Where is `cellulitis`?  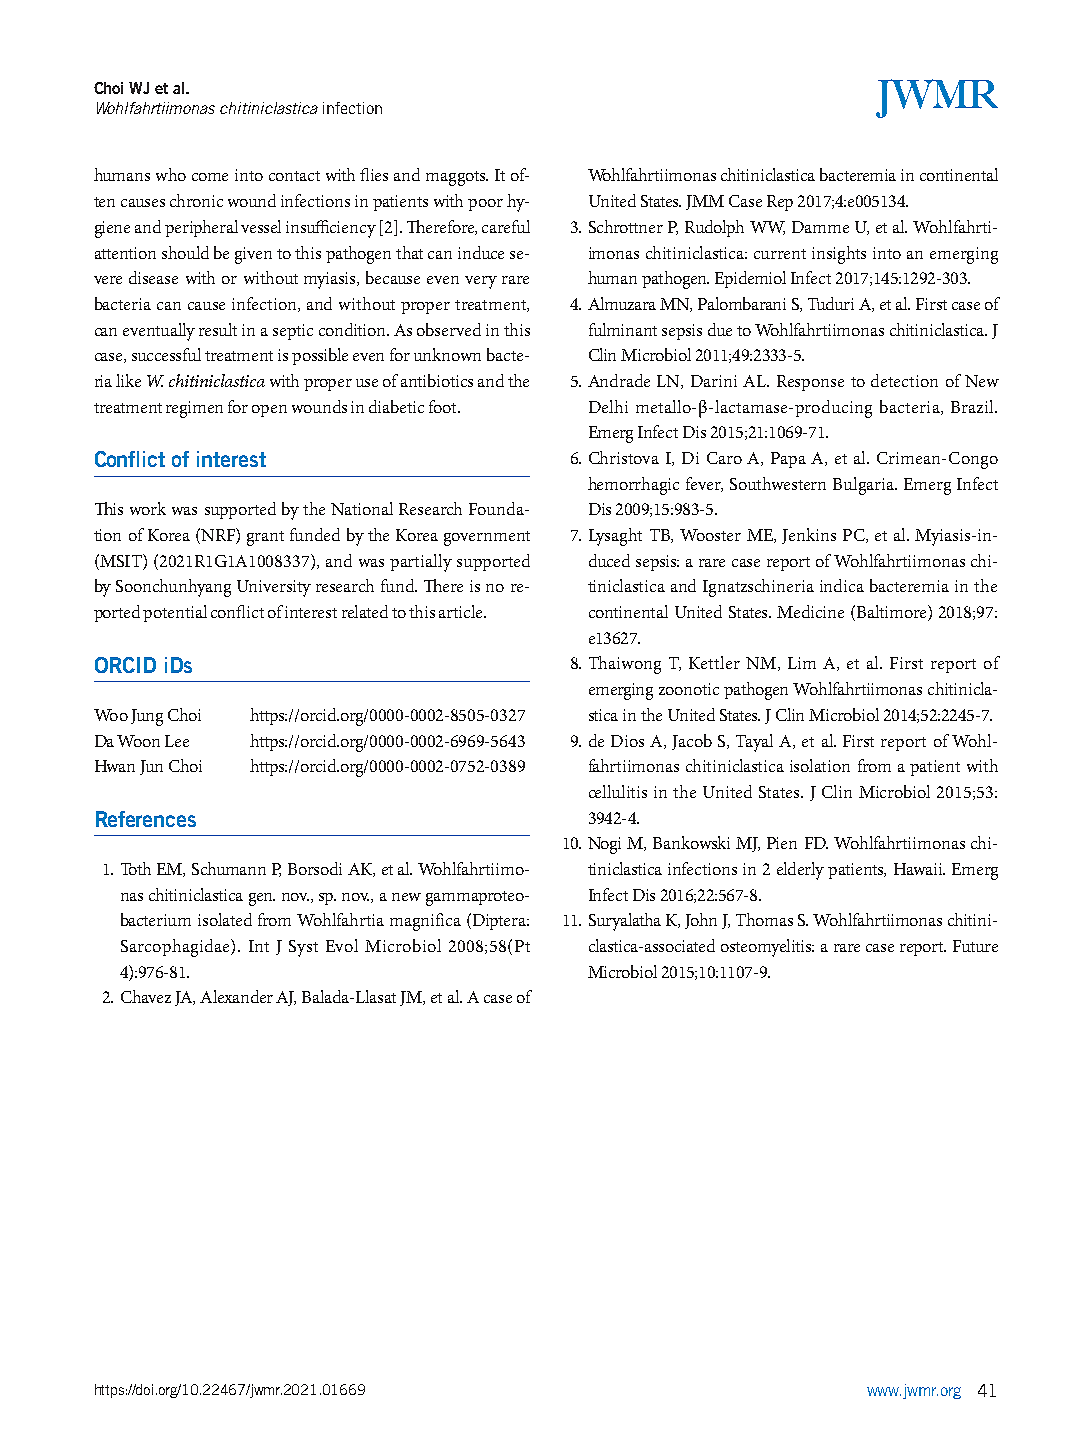 cellulitis is located at coordinates (618, 791).
